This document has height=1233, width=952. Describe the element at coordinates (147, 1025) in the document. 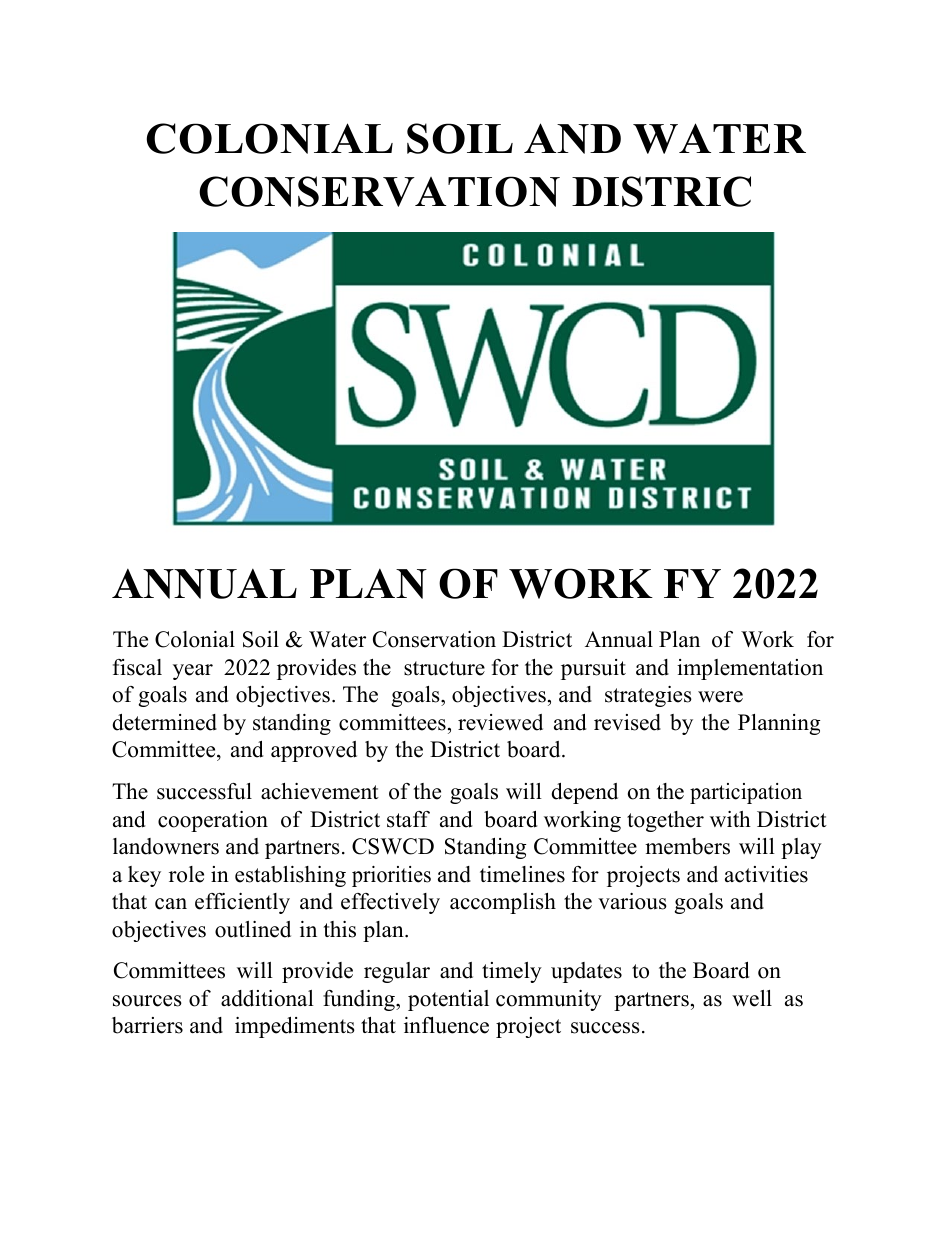

I see `barriers` at that location.
